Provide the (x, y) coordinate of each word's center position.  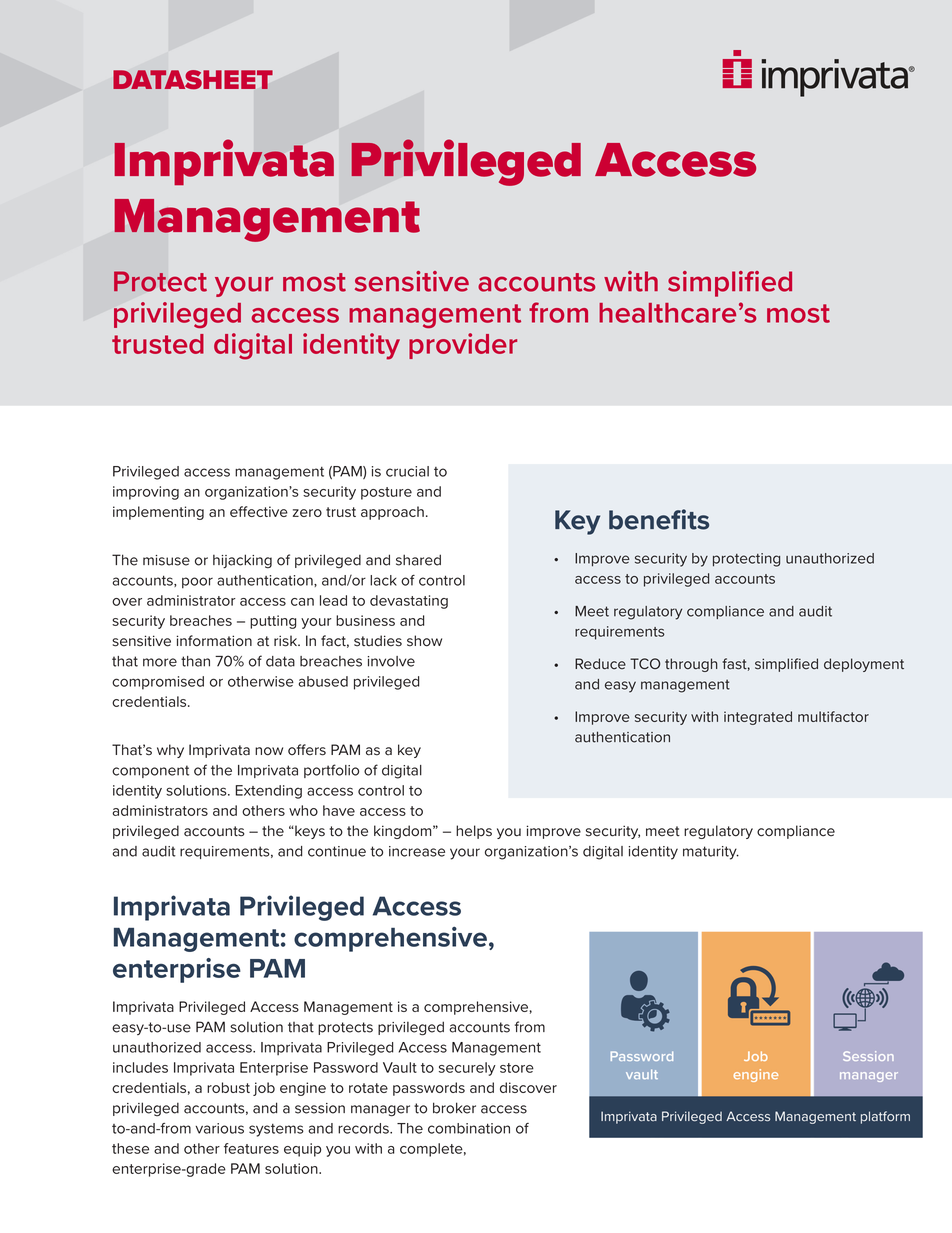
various (219, 1128)
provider (463, 346)
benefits (659, 519)
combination (469, 1128)
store (517, 1068)
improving (146, 493)
